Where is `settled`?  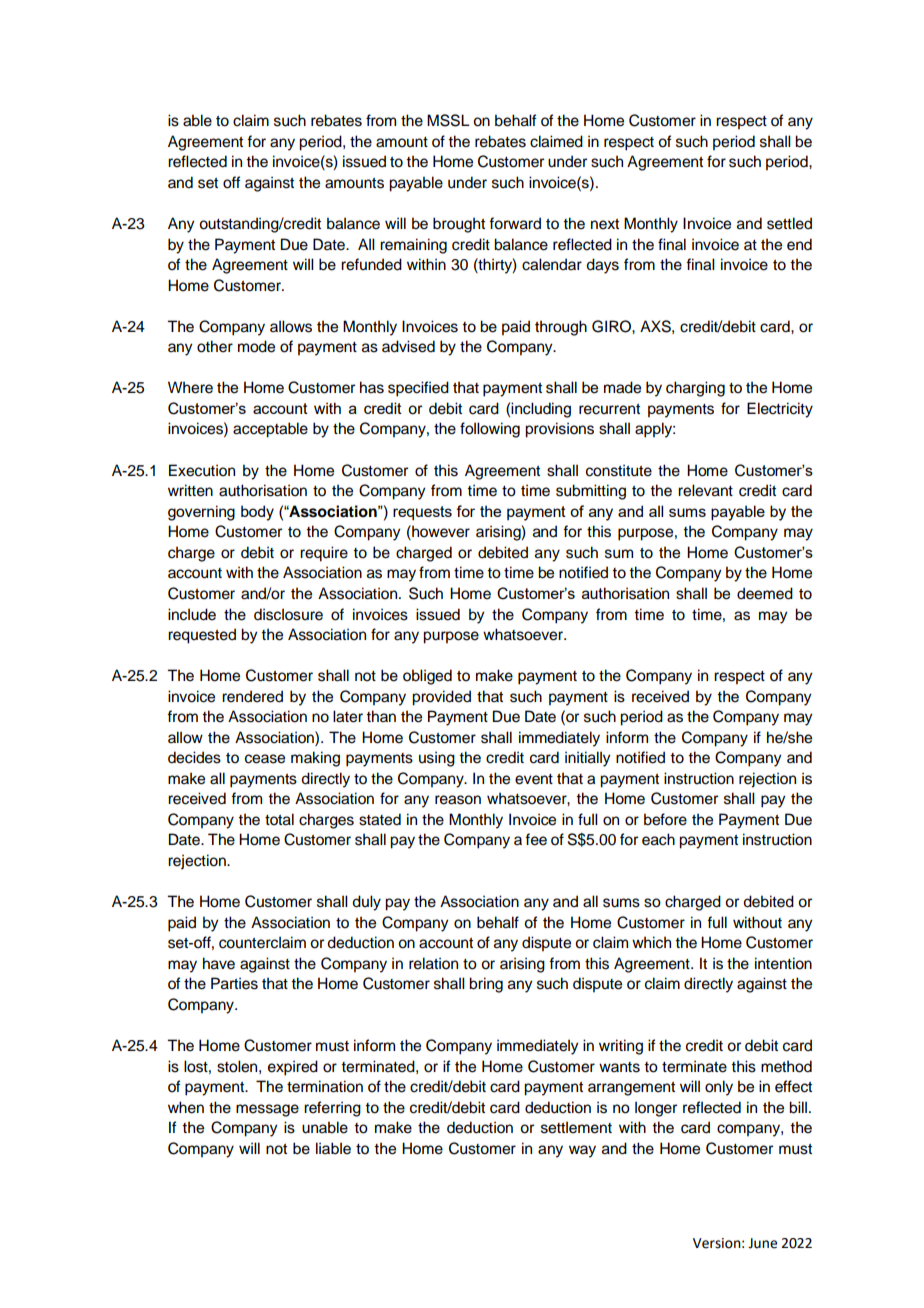 settled is located at coordinates (789, 223).
